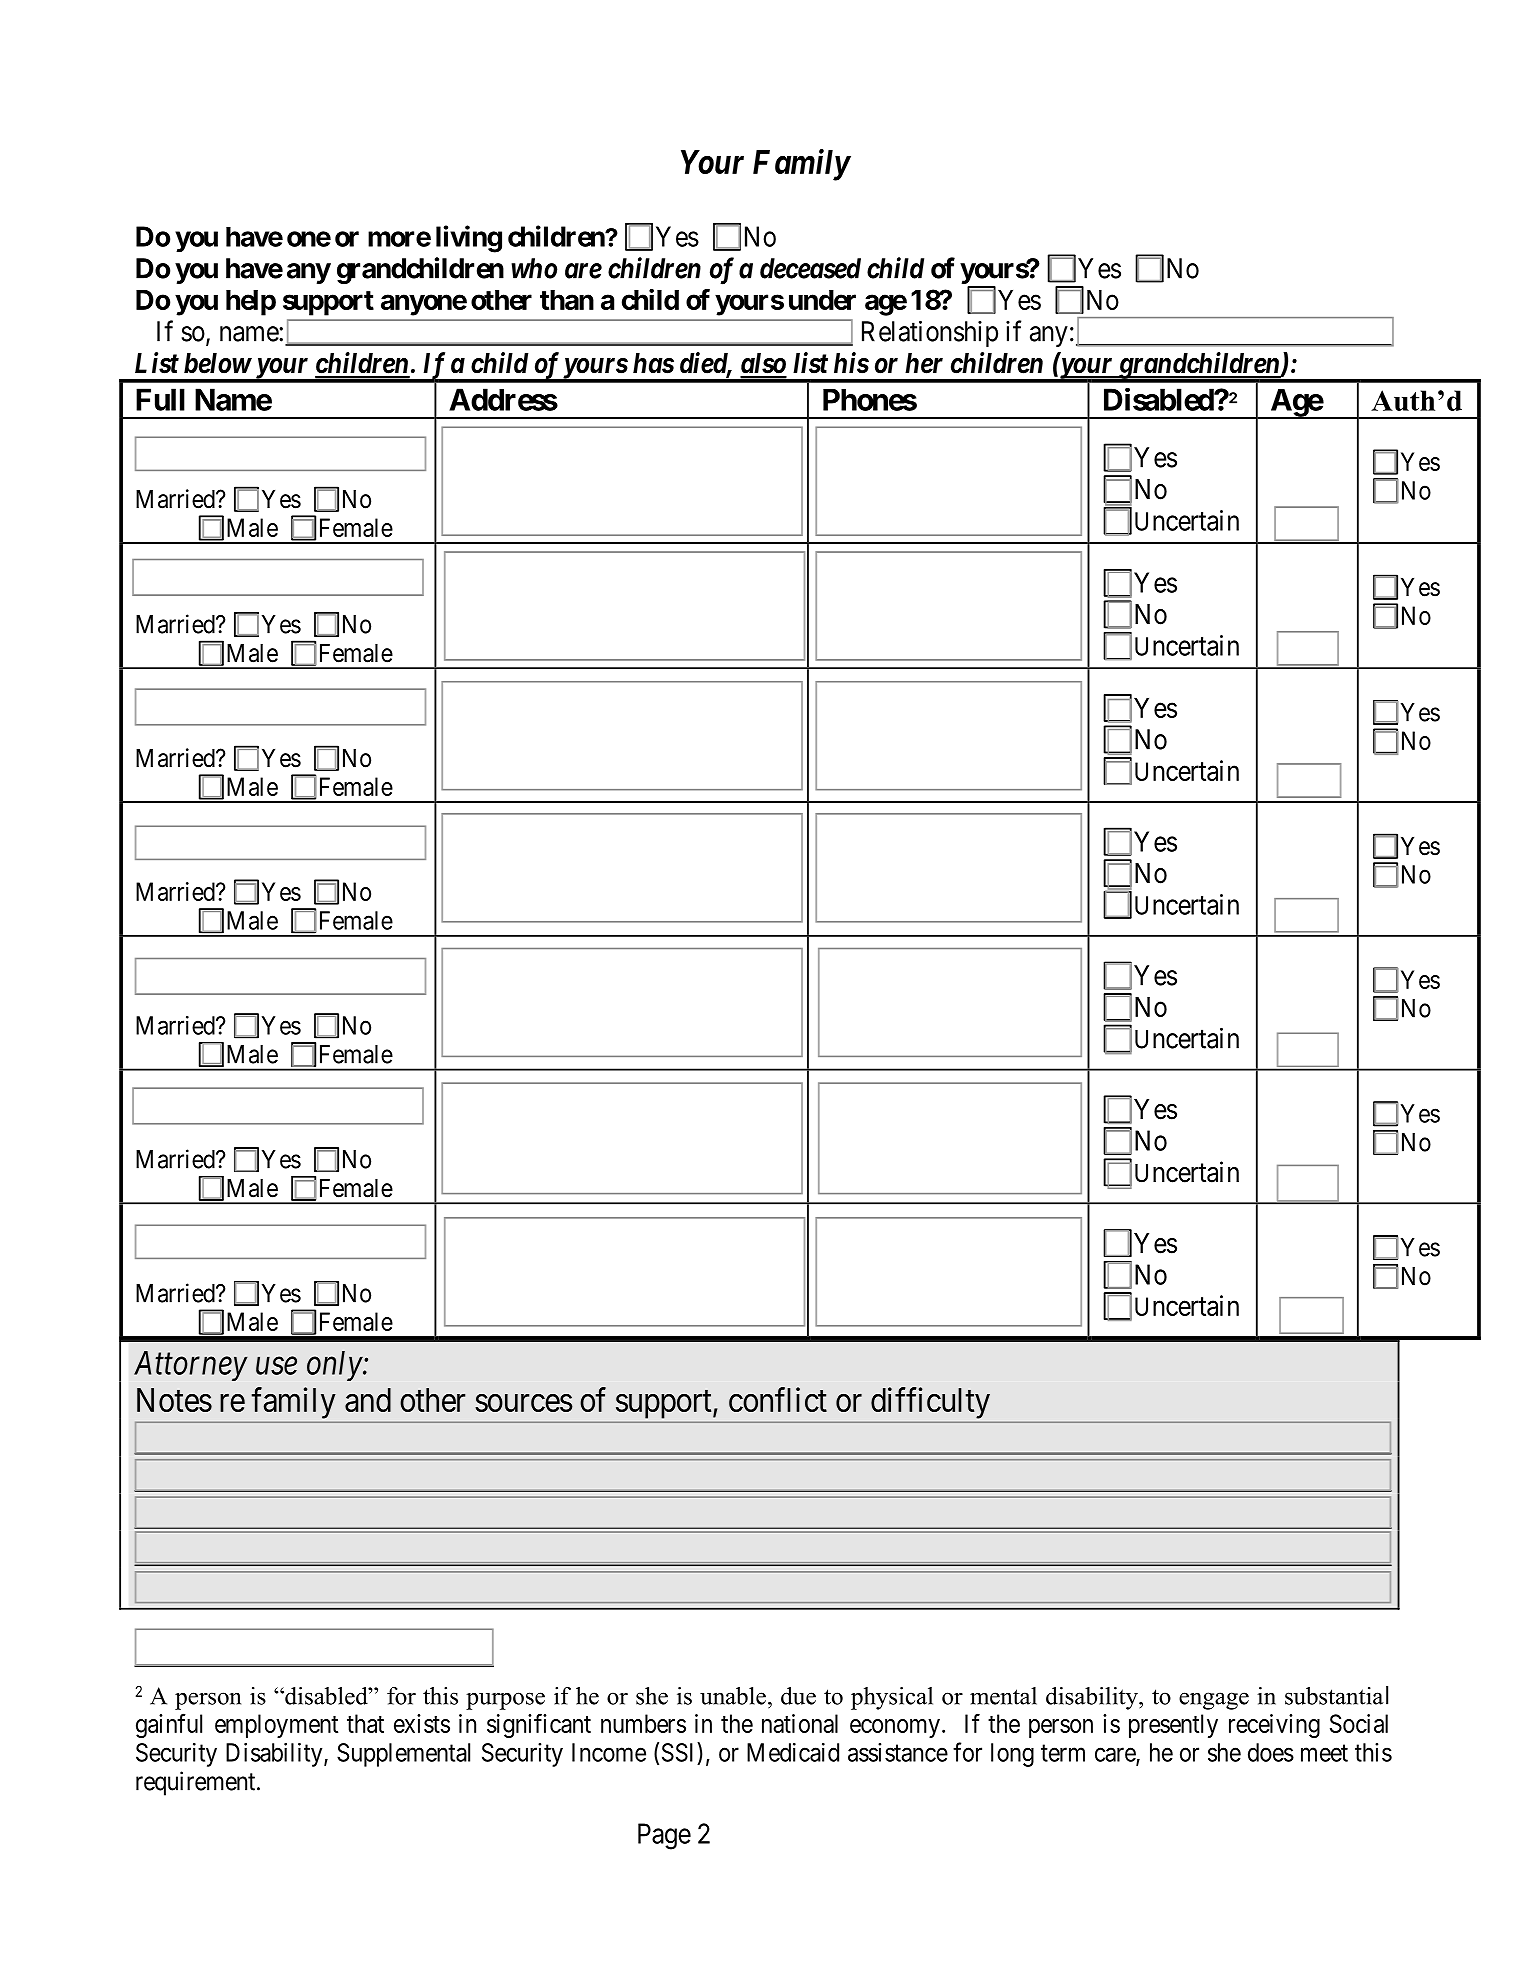 This screenshot has height=1975, width=1526. I want to click on use, so click(276, 1366).
